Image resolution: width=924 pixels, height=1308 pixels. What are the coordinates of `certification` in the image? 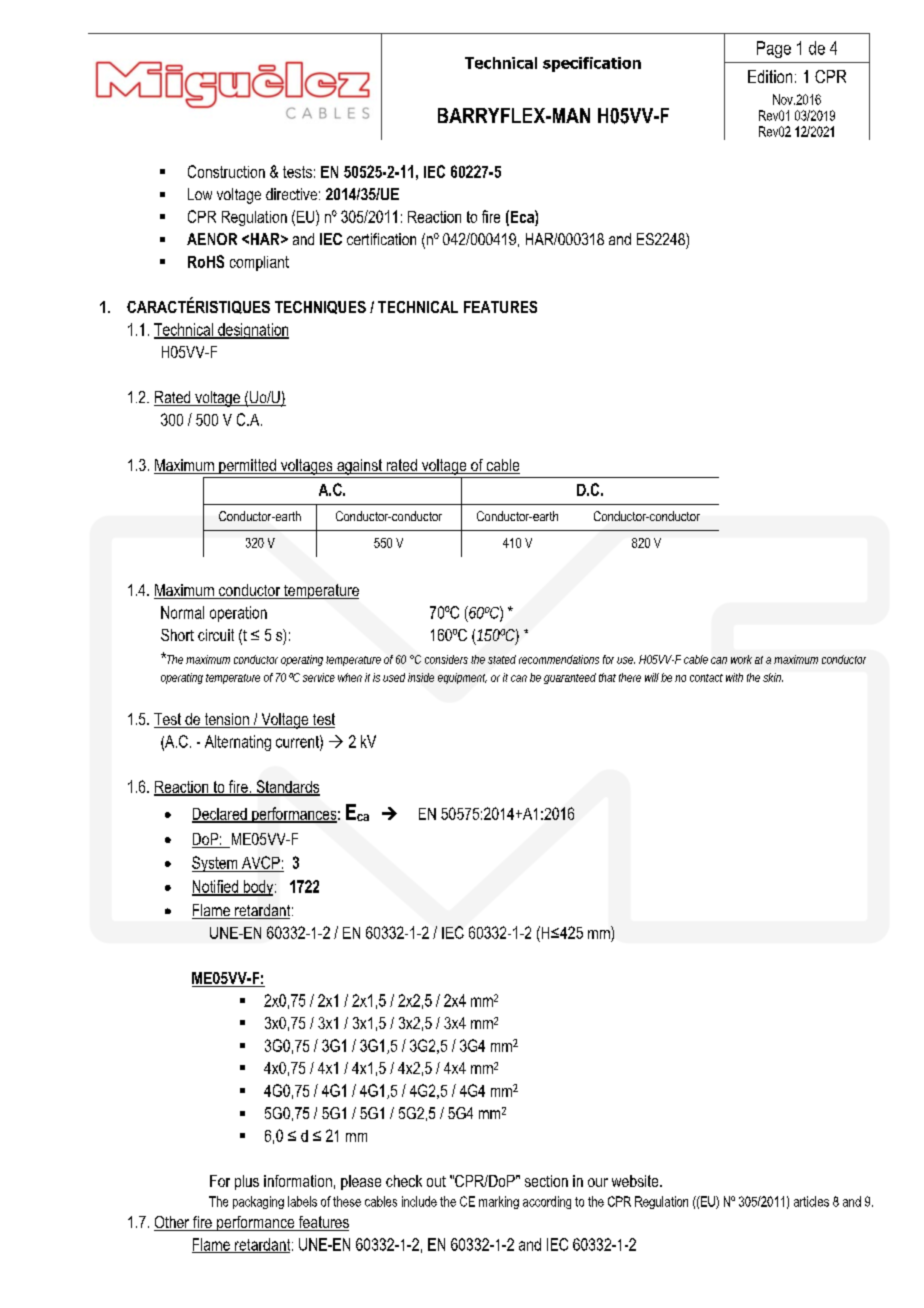 It's located at (381, 239).
